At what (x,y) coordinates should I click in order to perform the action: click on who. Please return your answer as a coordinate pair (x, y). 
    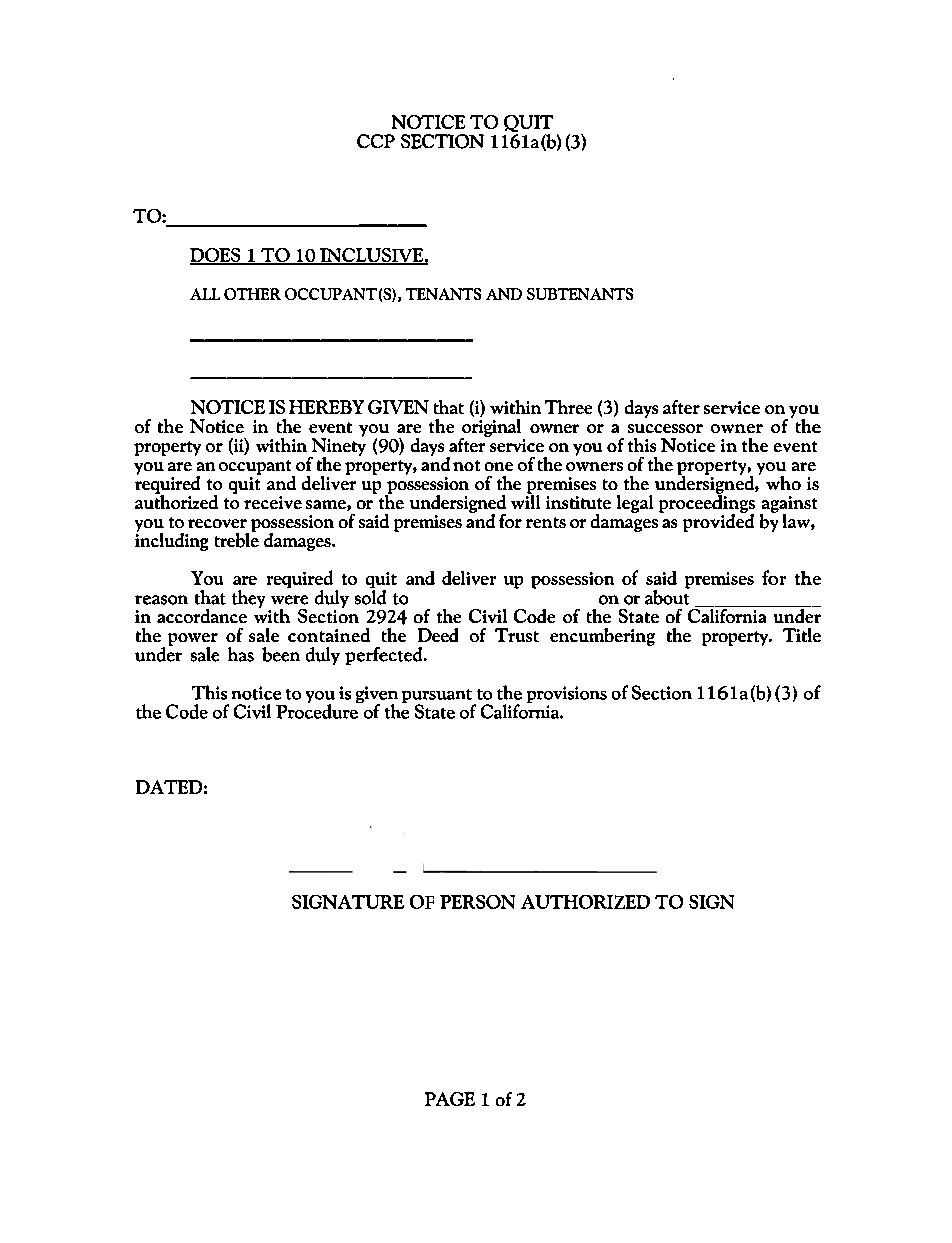
    Looking at the image, I should click on (783, 483).
